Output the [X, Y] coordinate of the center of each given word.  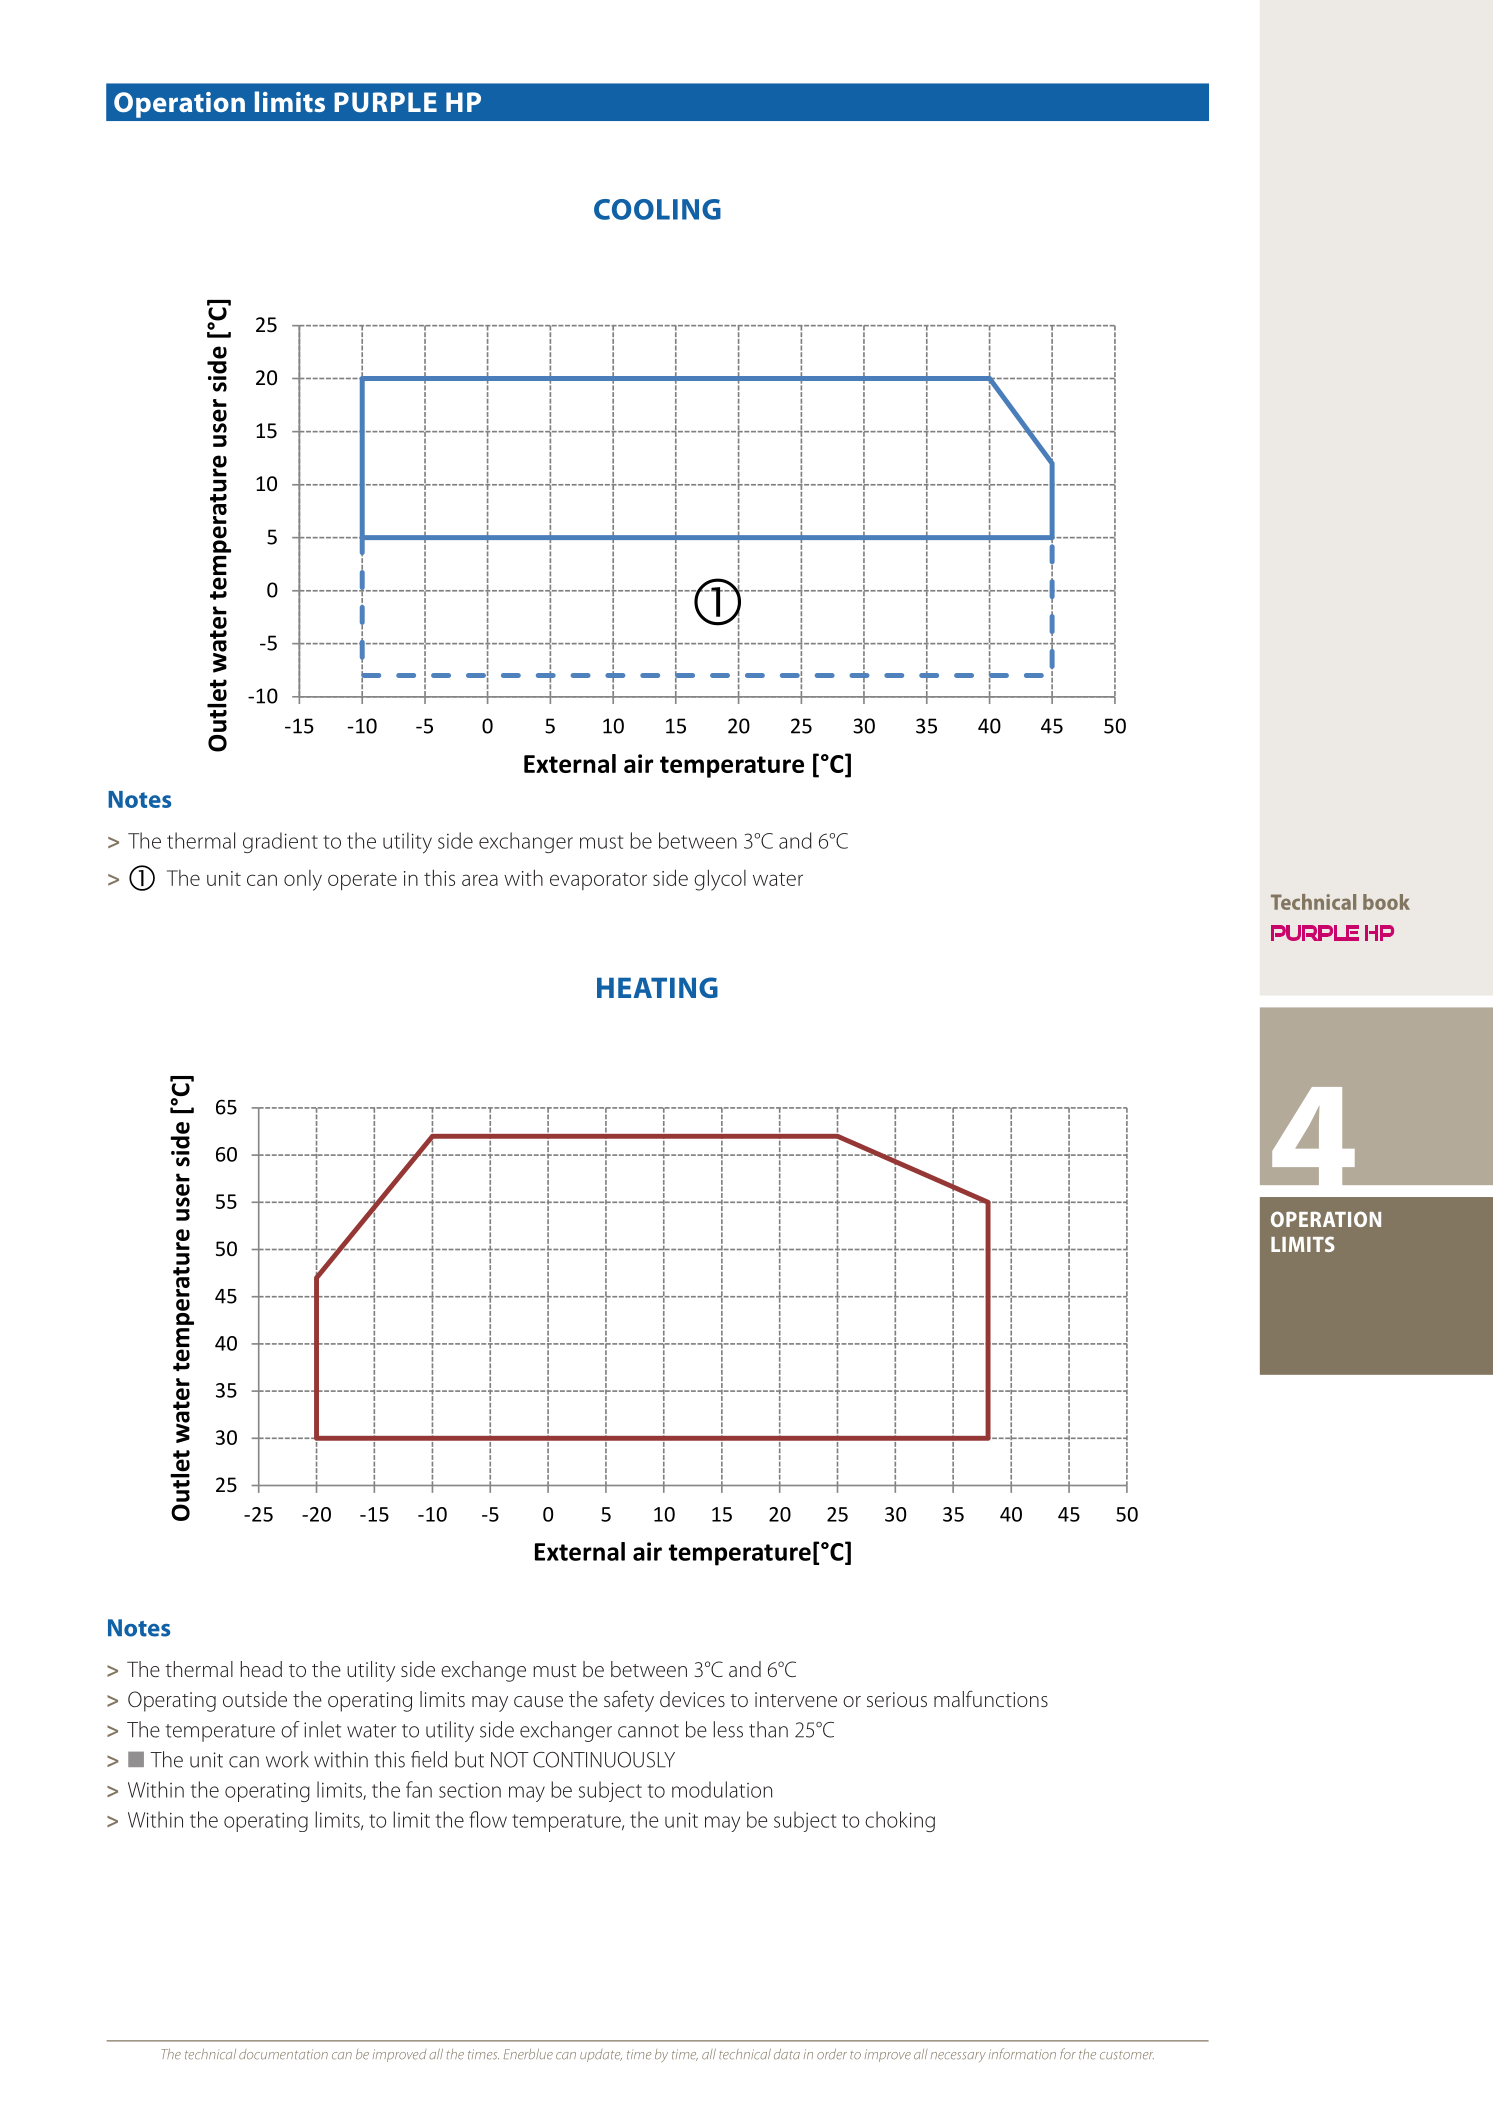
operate [362, 881]
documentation [283, 2054]
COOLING [657, 209]
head [261, 1669]
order [832, 2054]
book [1386, 902]
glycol [720, 880]
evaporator [598, 881]
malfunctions [991, 1699]
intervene [796, 1699]
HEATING [657, 987]
